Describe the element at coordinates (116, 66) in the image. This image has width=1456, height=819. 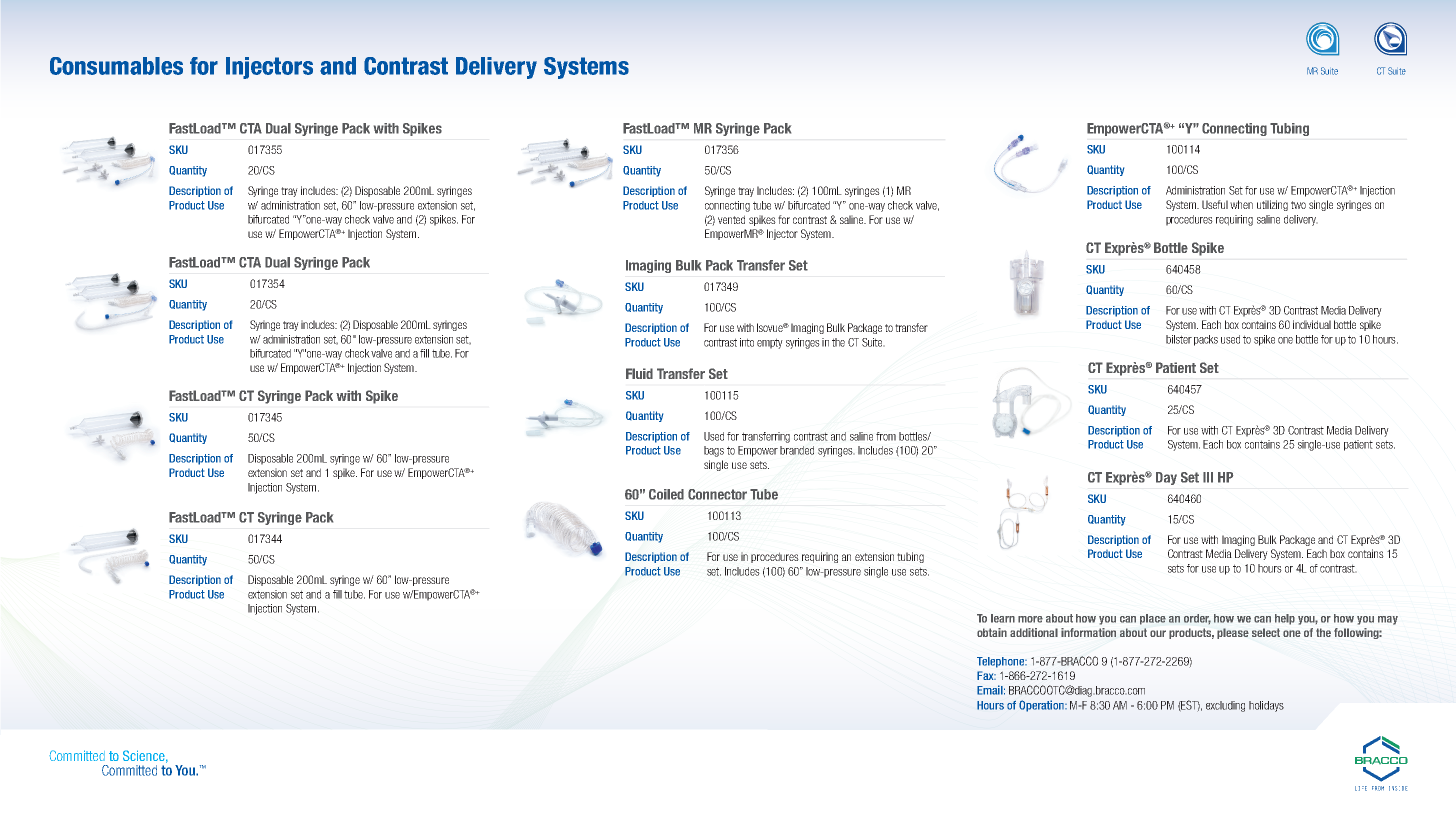
I see `Consumables` at that location.
